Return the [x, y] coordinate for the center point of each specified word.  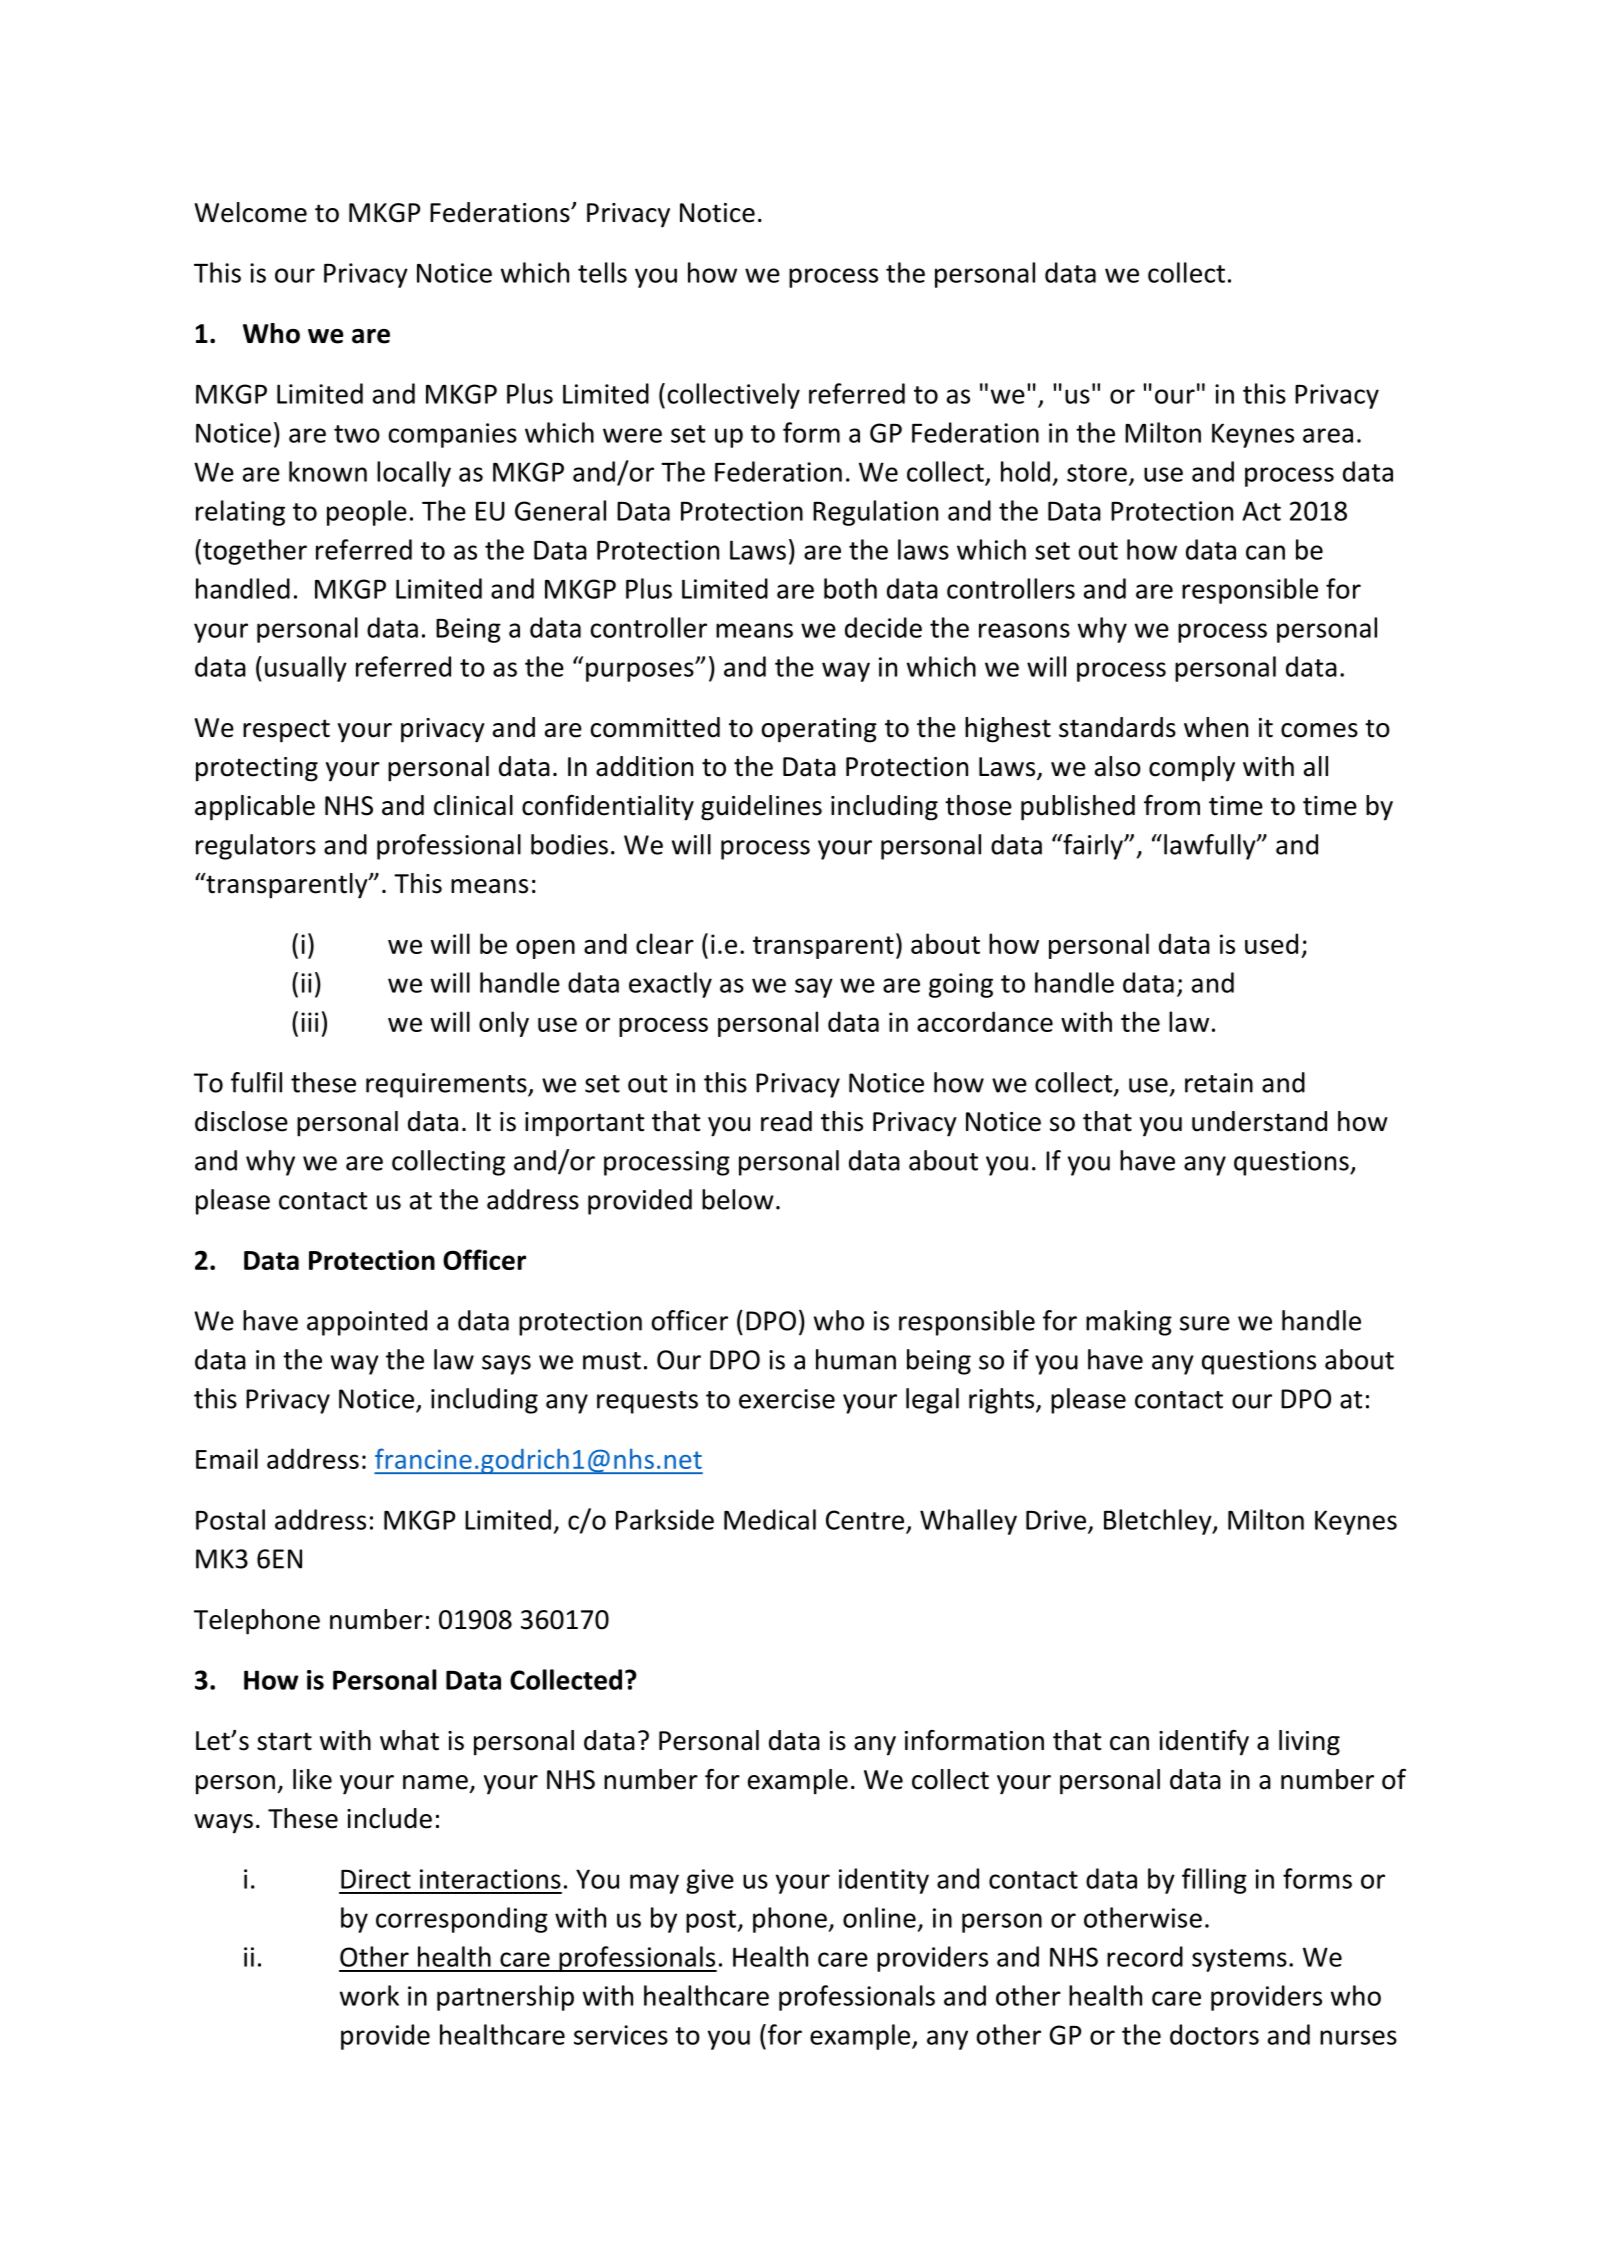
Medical [770, 1519]
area [1328, 435]
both [850, 588]
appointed [367, 1323]
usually [306, 669]
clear [665, 943]
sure [1205, 1323]
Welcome [250, 212]
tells [602, 272]
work [369, 1995]
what [409, 1740]
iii [309, 1022]
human [856, 1359]
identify [1204, 1743]
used [1271, 943]
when [1216, 727]
